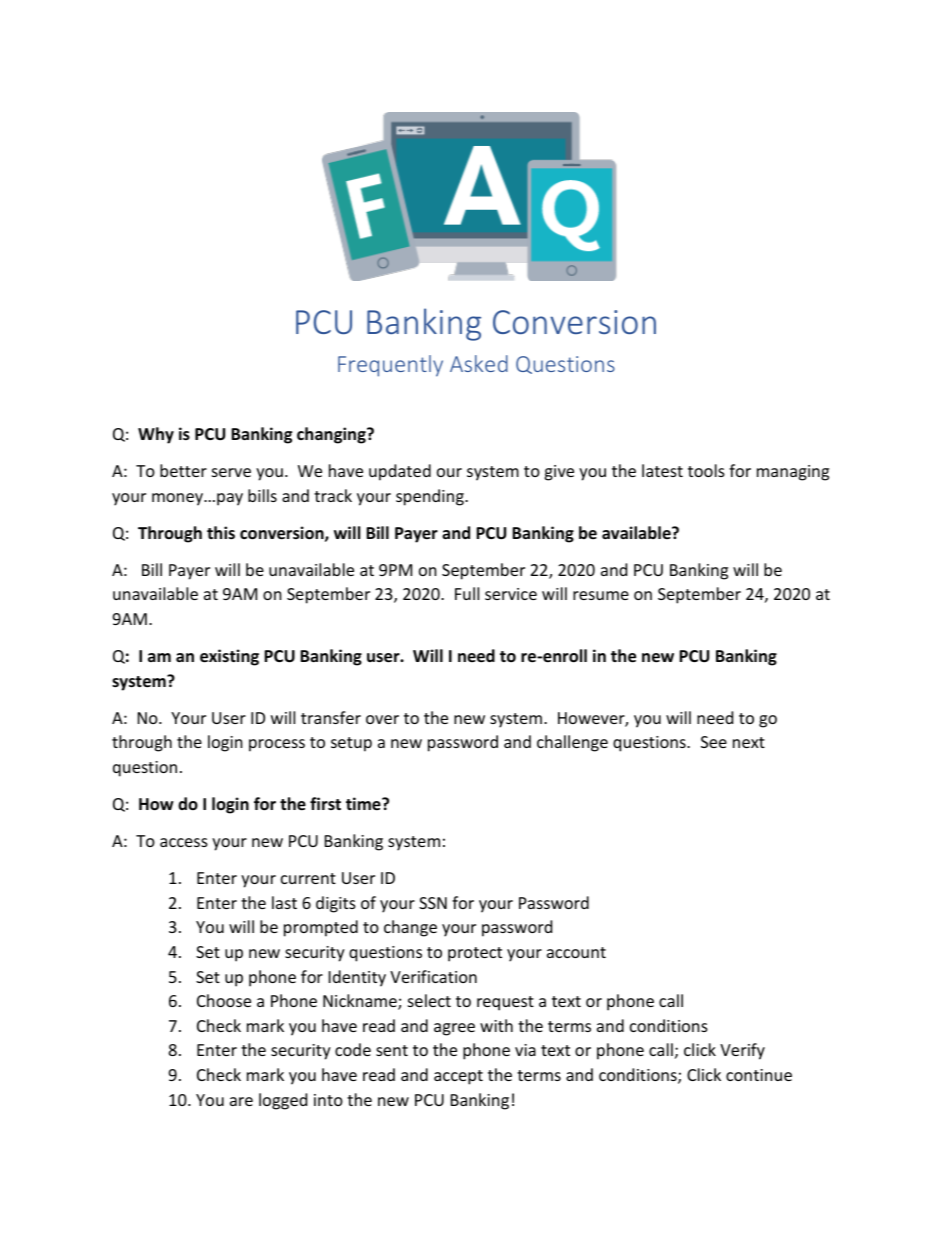  What do you see at coordinates (479, 363) in the screenshot?
I see `Asked` at bounding box center [479, 363].
